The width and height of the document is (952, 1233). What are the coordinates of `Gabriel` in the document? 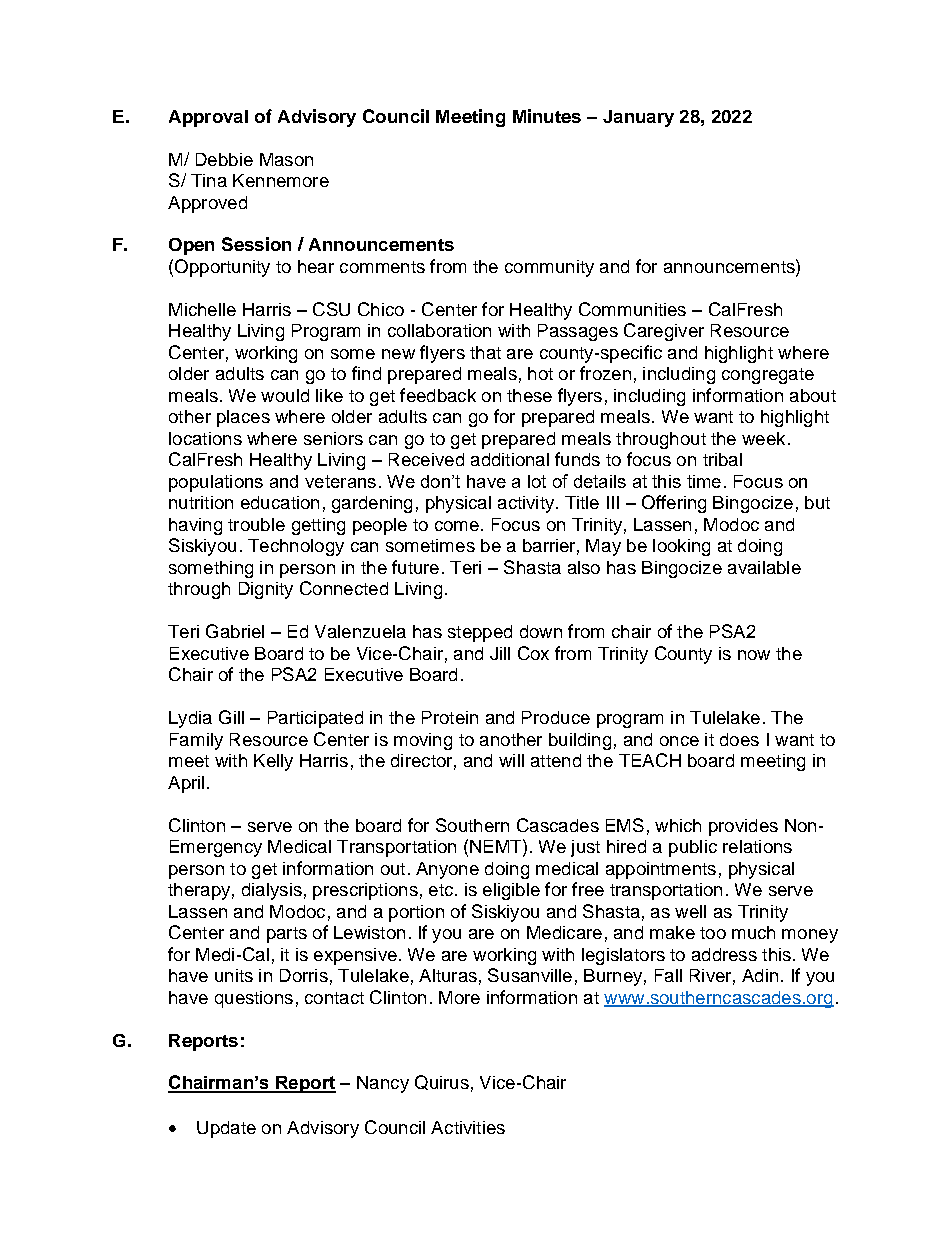 It's located at (235, 631).
